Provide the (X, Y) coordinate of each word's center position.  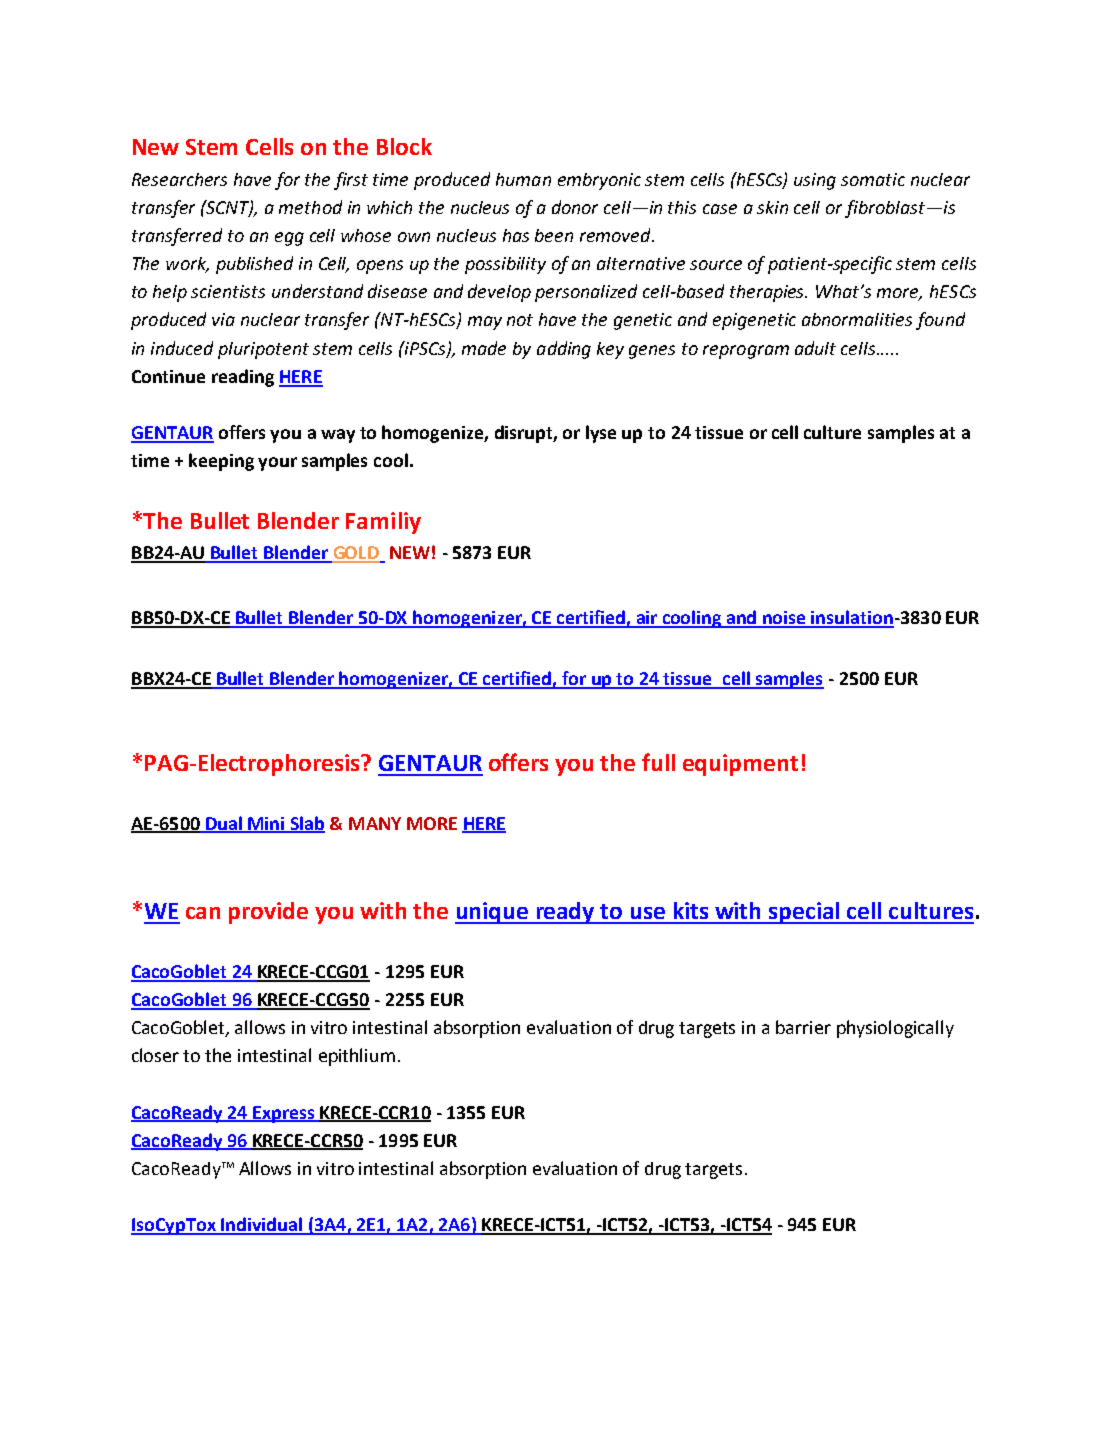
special (804, 913)
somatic (873, 179)
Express (284, 1114)
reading (243, 378)
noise (784, 619)
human (523, 179)
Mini (266, 824)
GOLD (356, 554)
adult (815, 348)
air (646, 619)
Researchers (179, 179)
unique (493, 913)
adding (564, 350)
